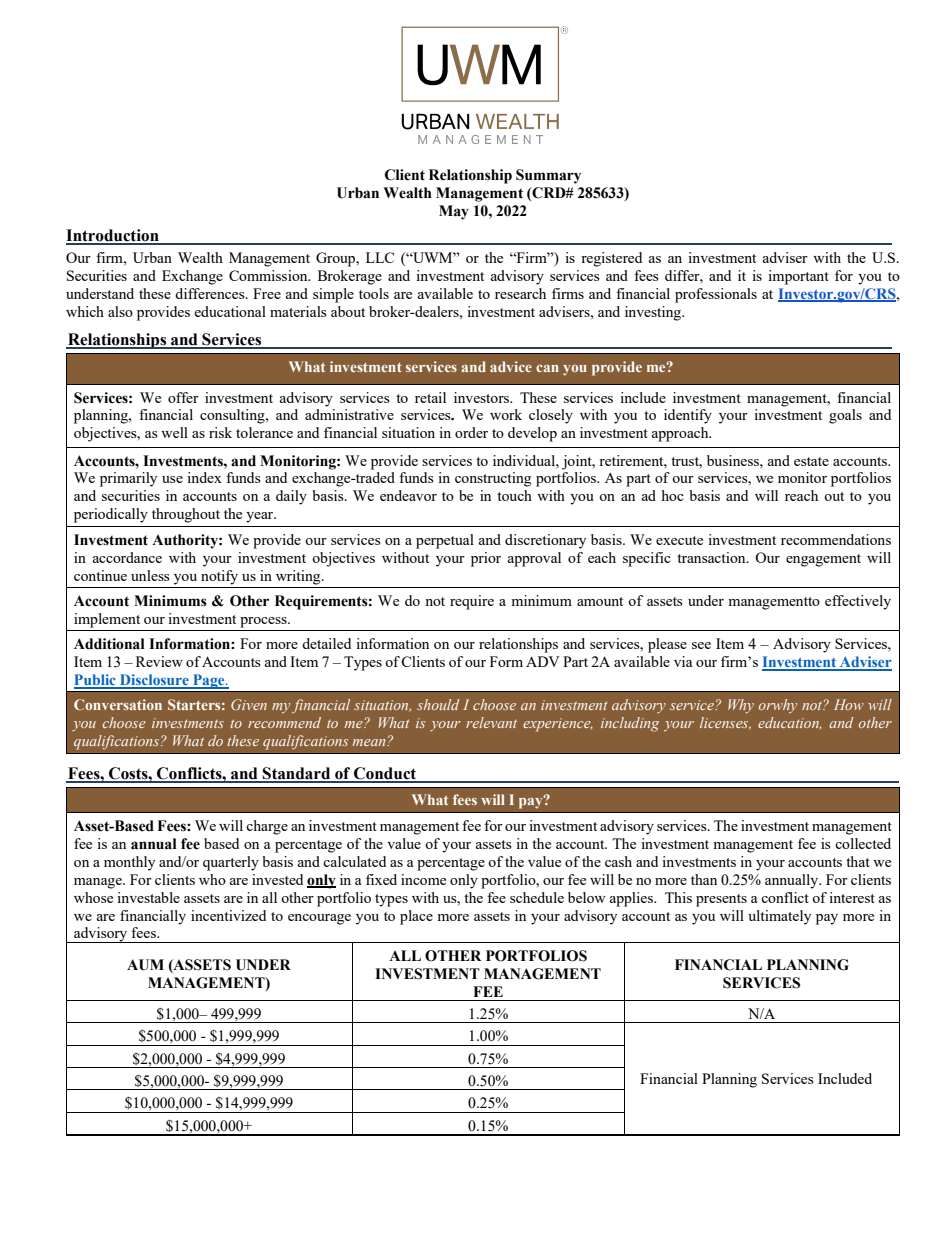  I want to click on important, so click(798, 277).
